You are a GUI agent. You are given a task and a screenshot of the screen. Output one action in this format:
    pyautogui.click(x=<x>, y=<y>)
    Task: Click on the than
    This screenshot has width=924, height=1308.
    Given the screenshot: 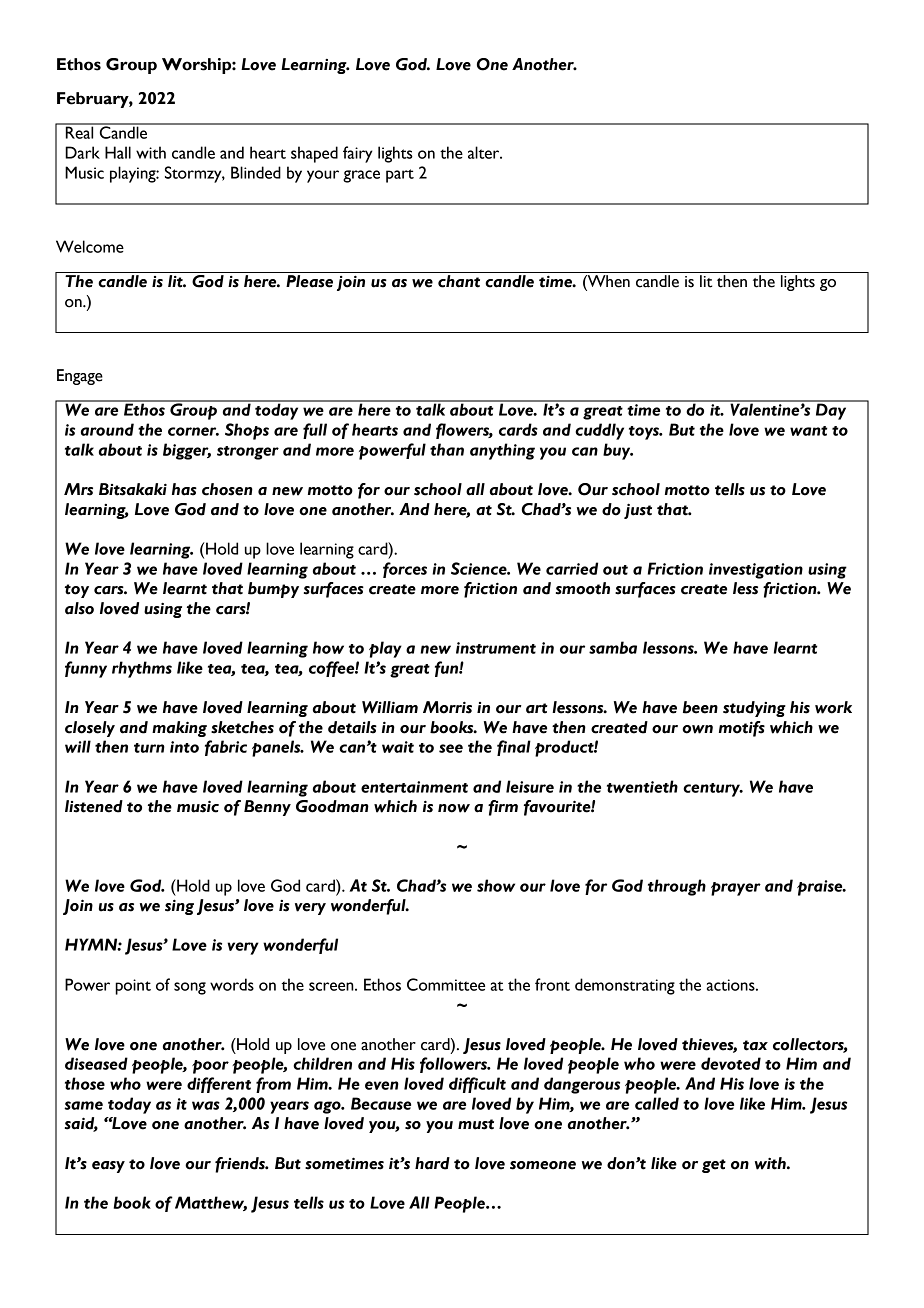 What is the action you would take?
    pyautogui.click(x=447, y=449)
